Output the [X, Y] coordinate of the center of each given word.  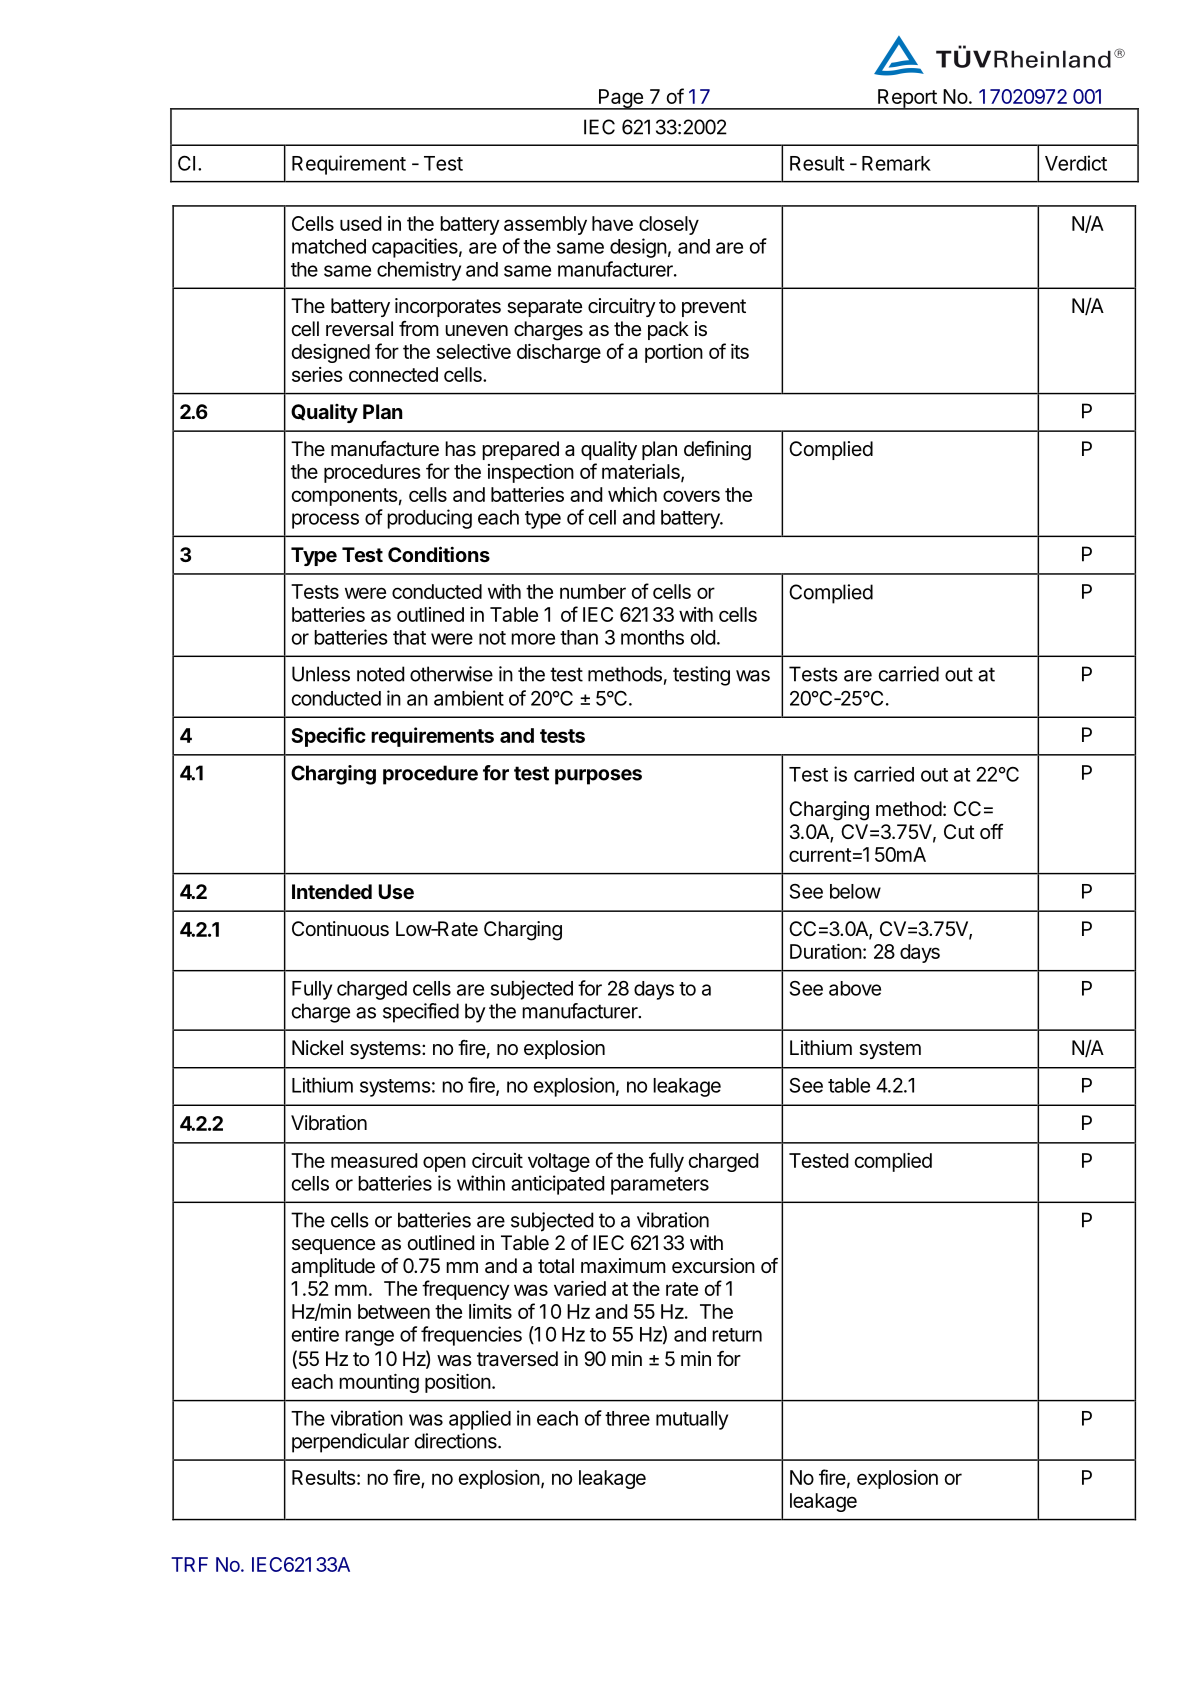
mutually [692, 1420]
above [855, 988]
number [593, 591]
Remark [896, 163]
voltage [559, 1162]
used [360, 223]
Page [620, 99]
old [703, 637]
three [627, 1418]
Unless [321, 674]
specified [421, 1013]
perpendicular [350, 1443]
